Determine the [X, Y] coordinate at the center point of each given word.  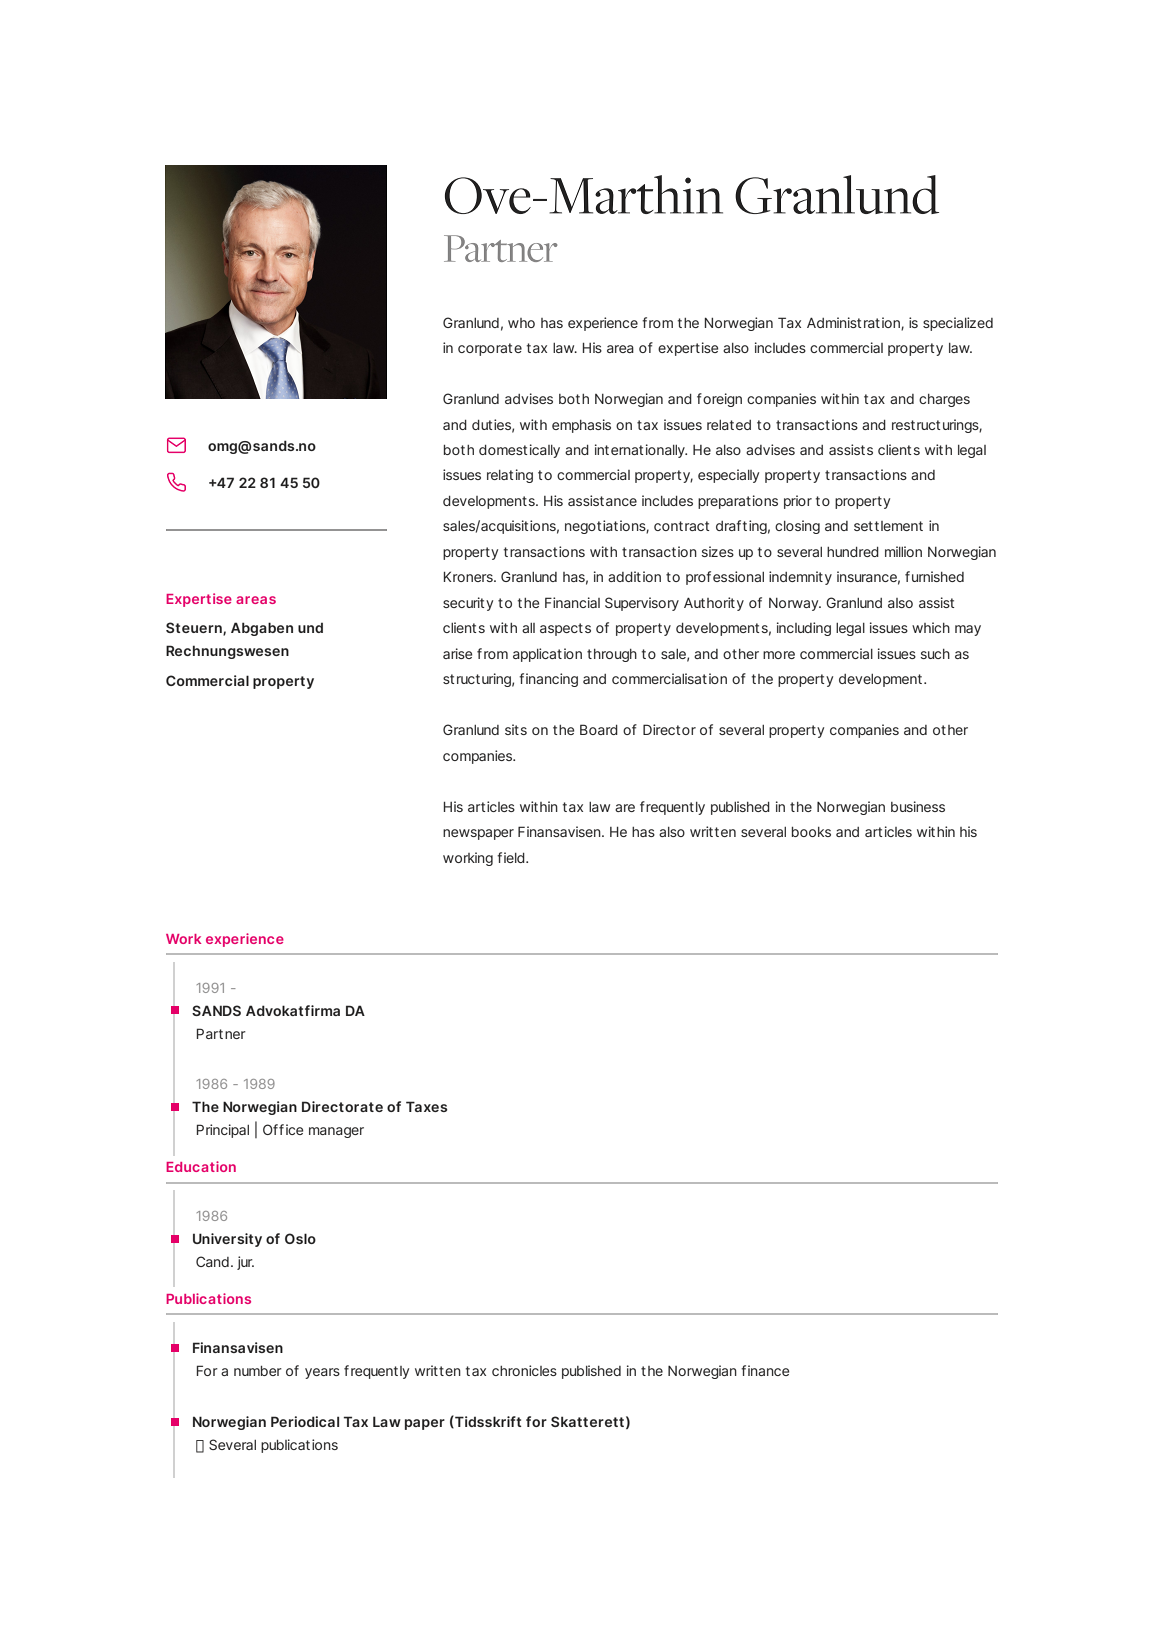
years [322, 1373]
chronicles [524, 1370]
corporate [490, 349]
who [521, 323]
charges [944, 400]
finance [765, 1370]
